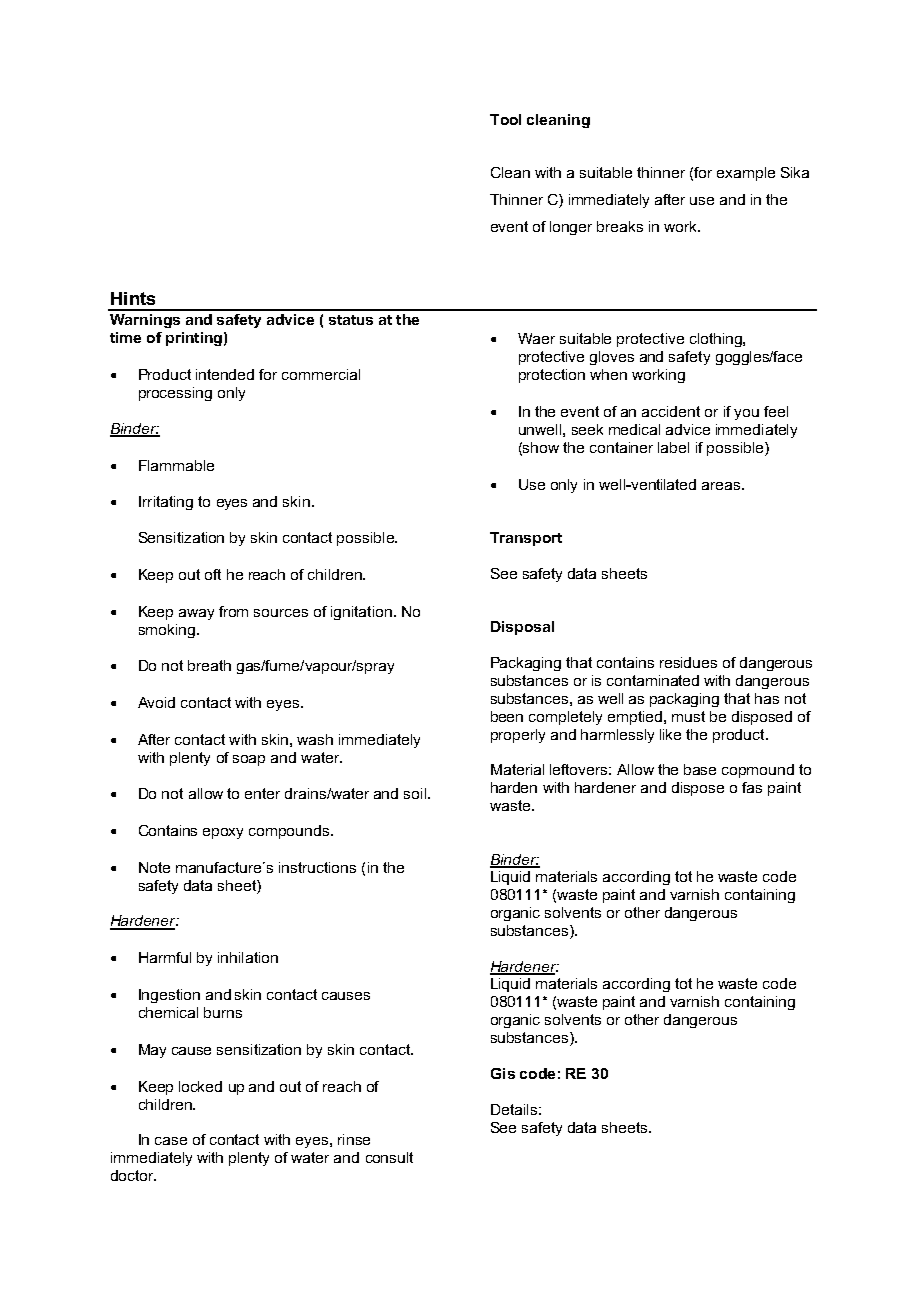 This page has height=1308, width=924. What do you see at coordinates (133, 298) in the page?
I see `Hints` at bounding box center [133, 298].
